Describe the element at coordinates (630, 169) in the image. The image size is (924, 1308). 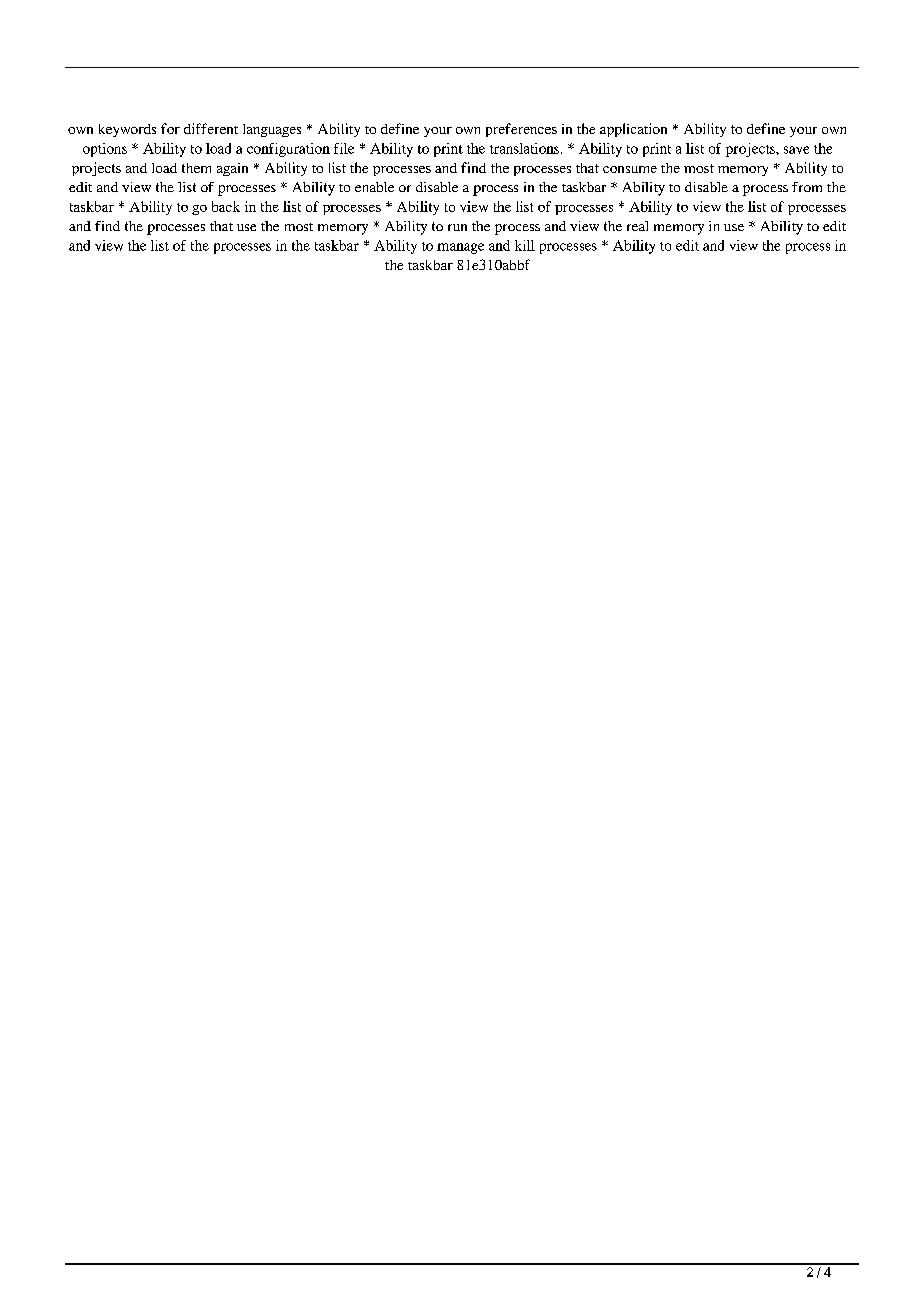
I see `consume` at that location.
